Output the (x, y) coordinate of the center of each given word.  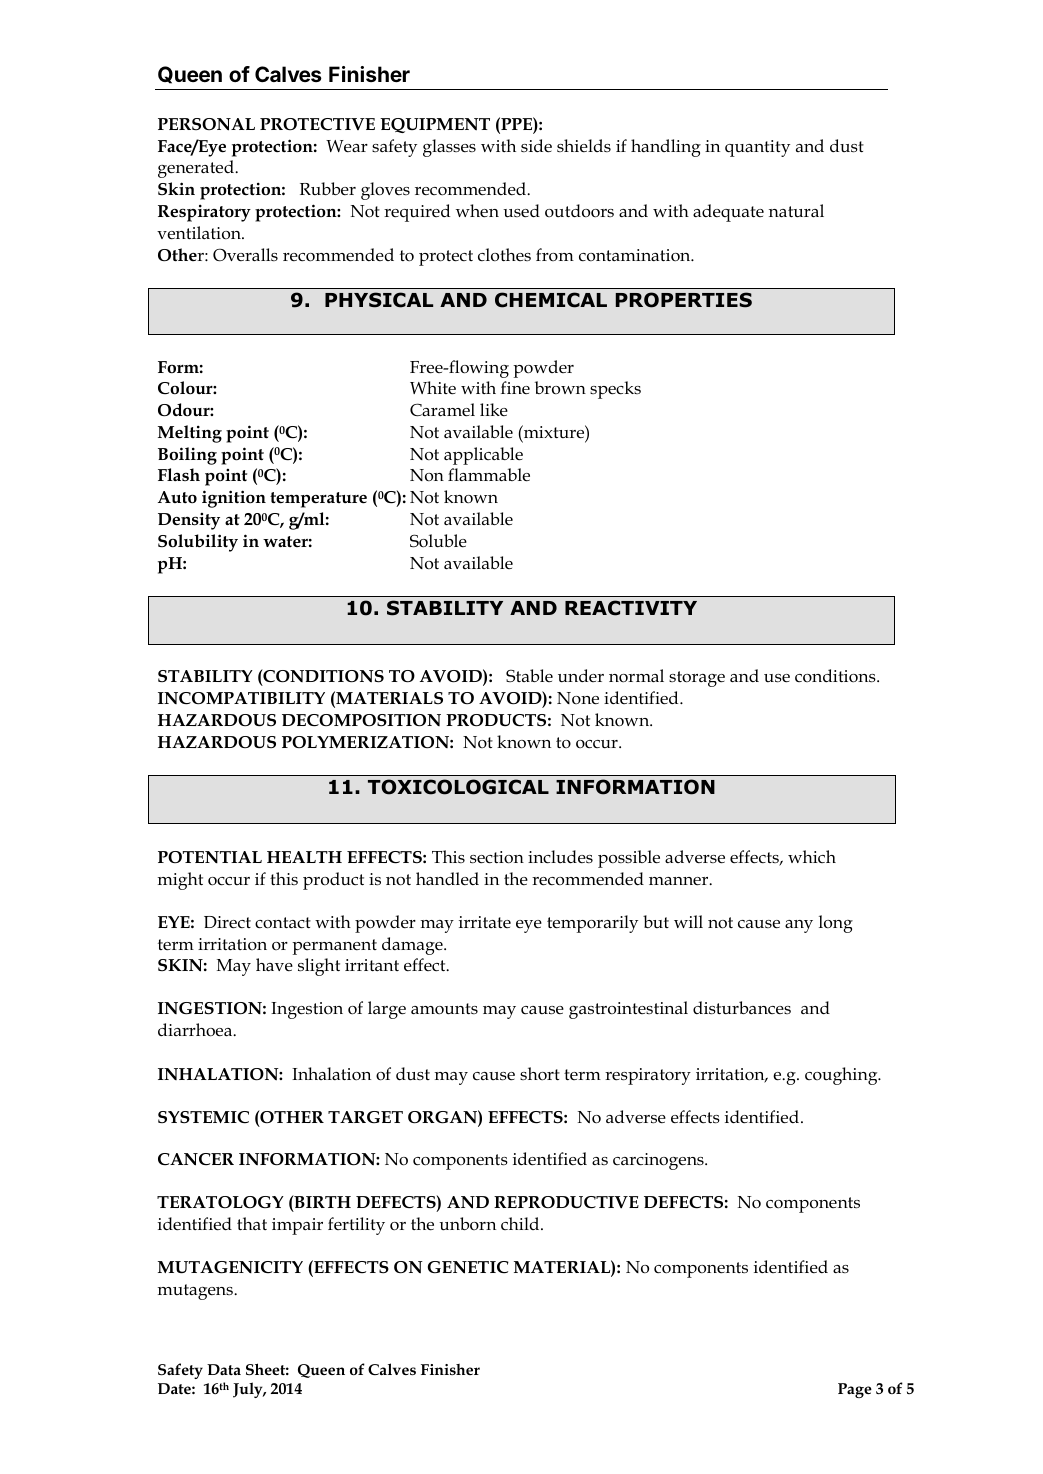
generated (197, 169)
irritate (485, 922)
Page (855, 1390)
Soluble (438, 541)
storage (697, 679)
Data (224, 1369)
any (799, 926)
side (536, 145)
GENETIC (468, 1267)
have (274, 964)
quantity (757, 148)
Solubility (198, 543)
